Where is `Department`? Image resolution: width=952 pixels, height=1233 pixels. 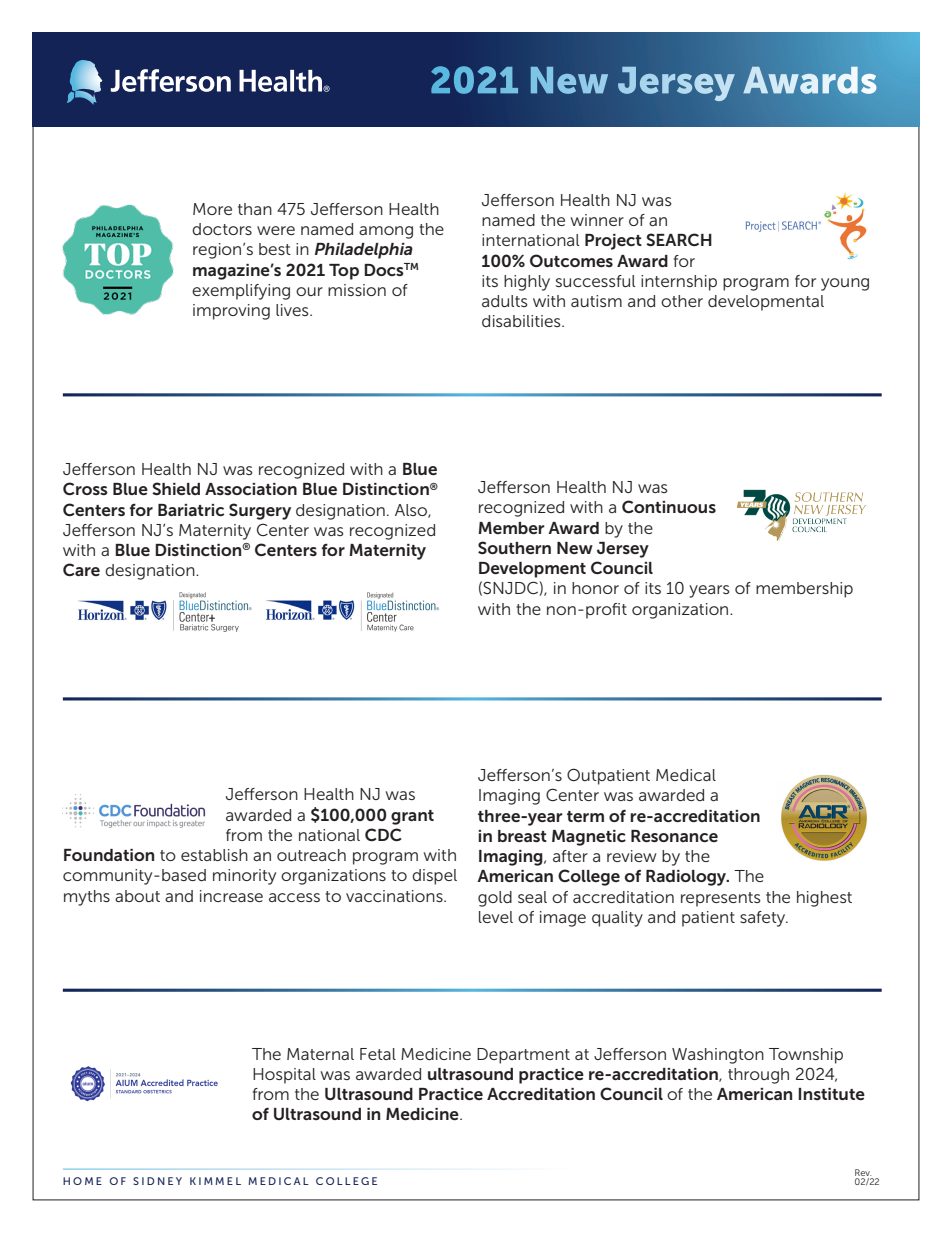 Department is located at coordinates (523, 1056).
